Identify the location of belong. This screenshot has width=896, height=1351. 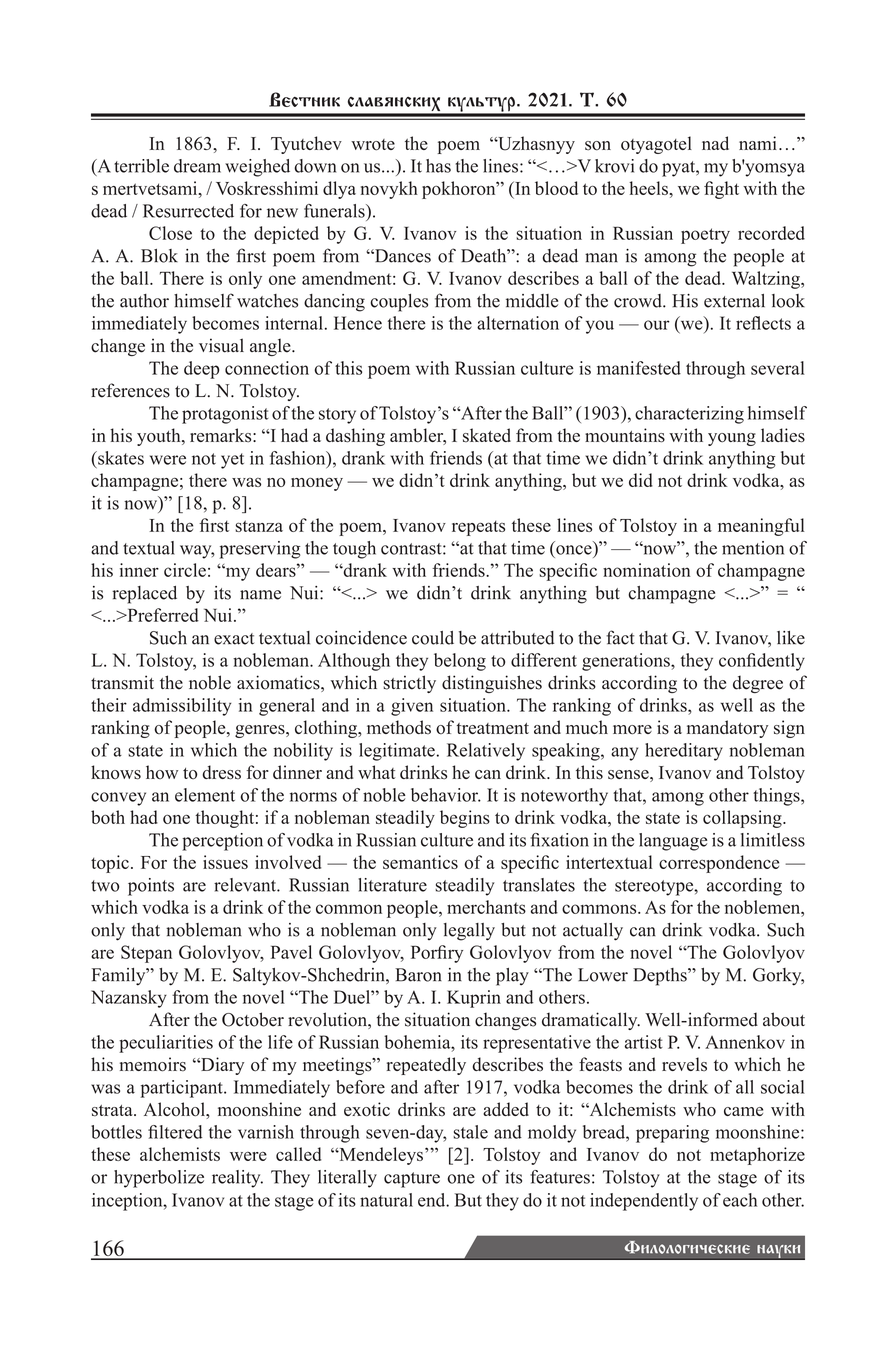
(460, 662).
